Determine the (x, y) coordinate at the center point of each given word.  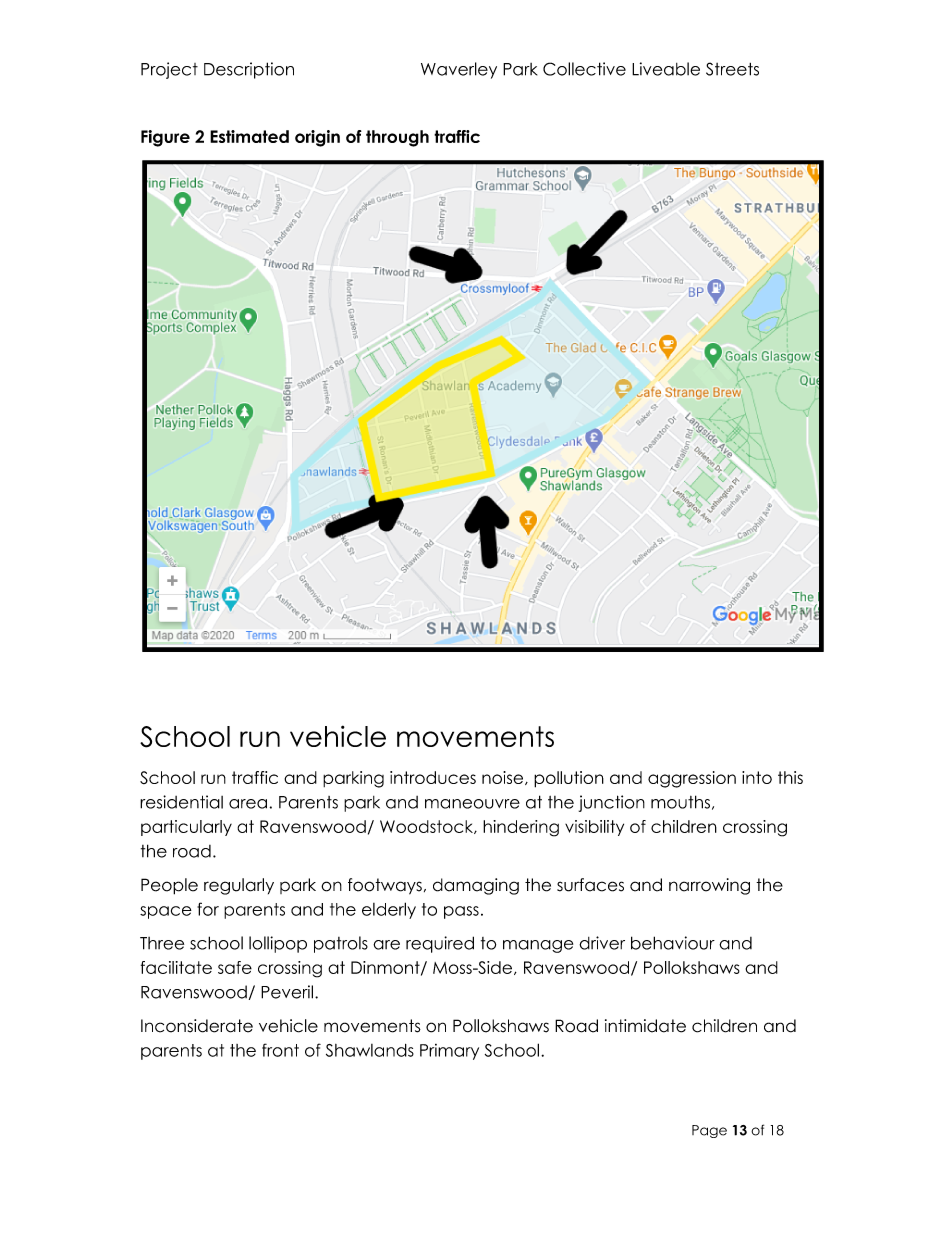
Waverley (459, 70)
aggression (692, 779)
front (280, 1050)
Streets (732, 69)
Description (249, 70)
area (248, 804)
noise (504, 778)
